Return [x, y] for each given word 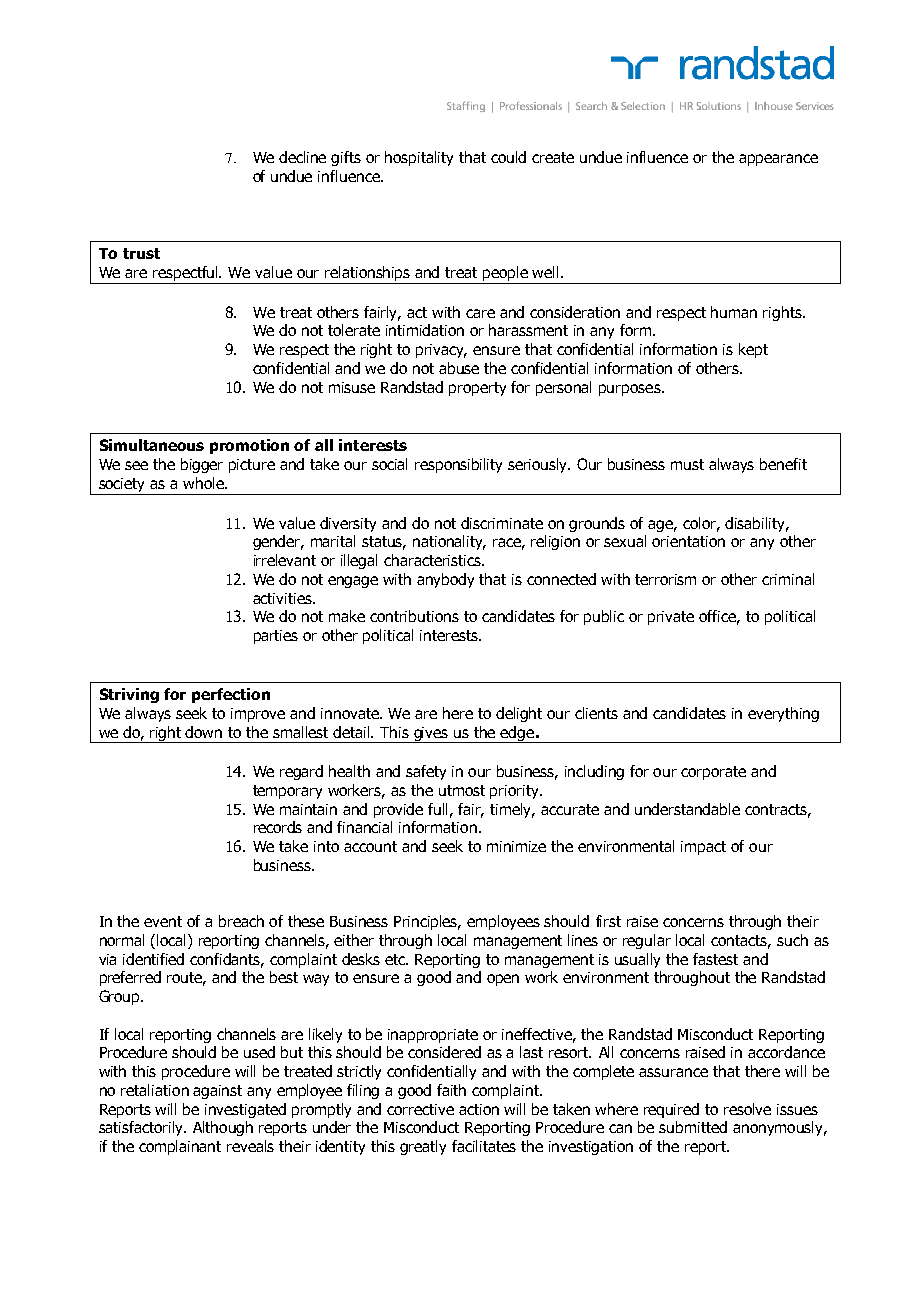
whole [204, 483]
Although [223, 1128]
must [687, 464]
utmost [462, 790]
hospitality [419, 158]
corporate [713, 773]
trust [141, 253]
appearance [778, 160]
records [278, 827]
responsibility [458, 465]
